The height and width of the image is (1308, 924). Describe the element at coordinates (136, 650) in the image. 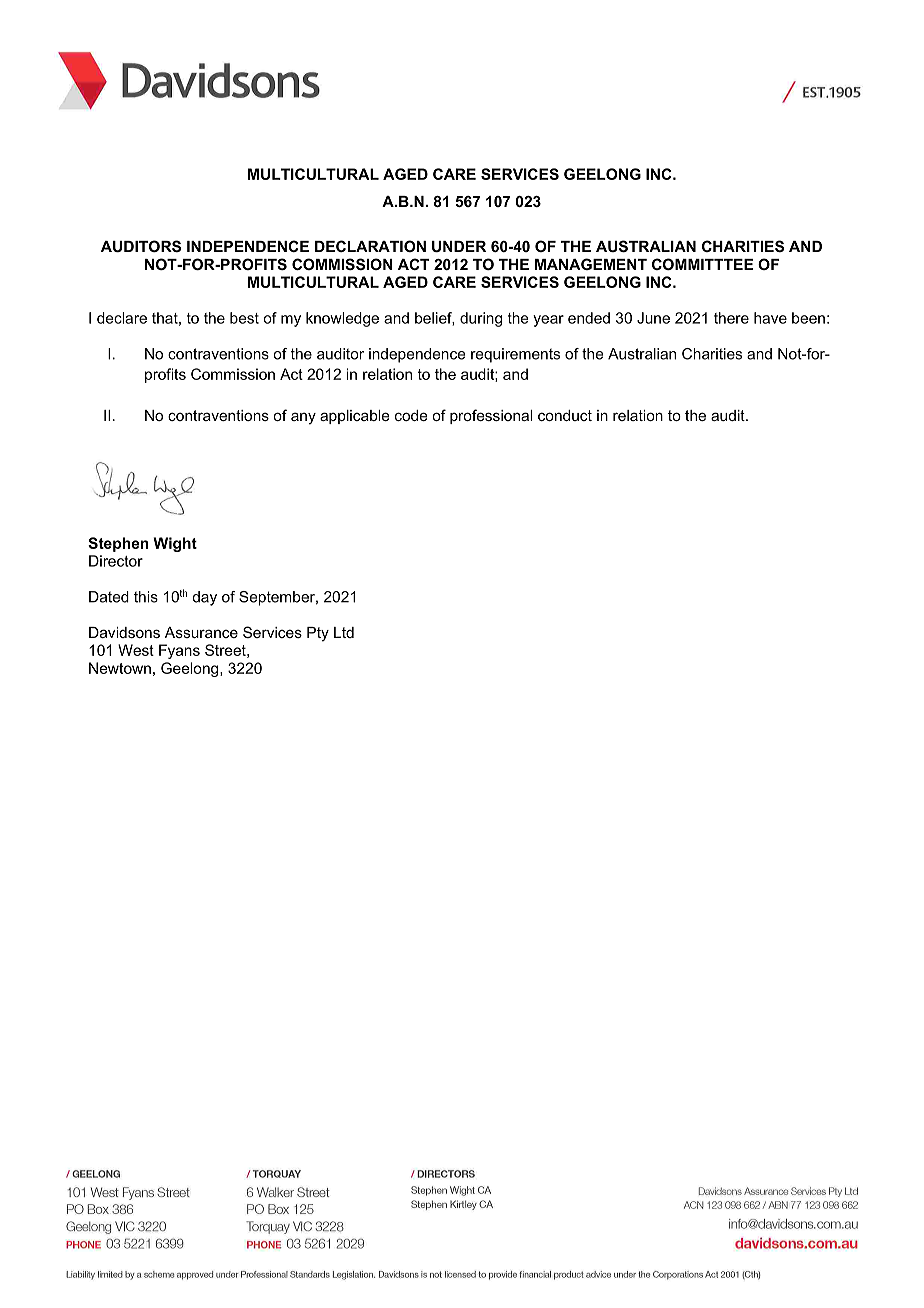

I see `West` at that location.
